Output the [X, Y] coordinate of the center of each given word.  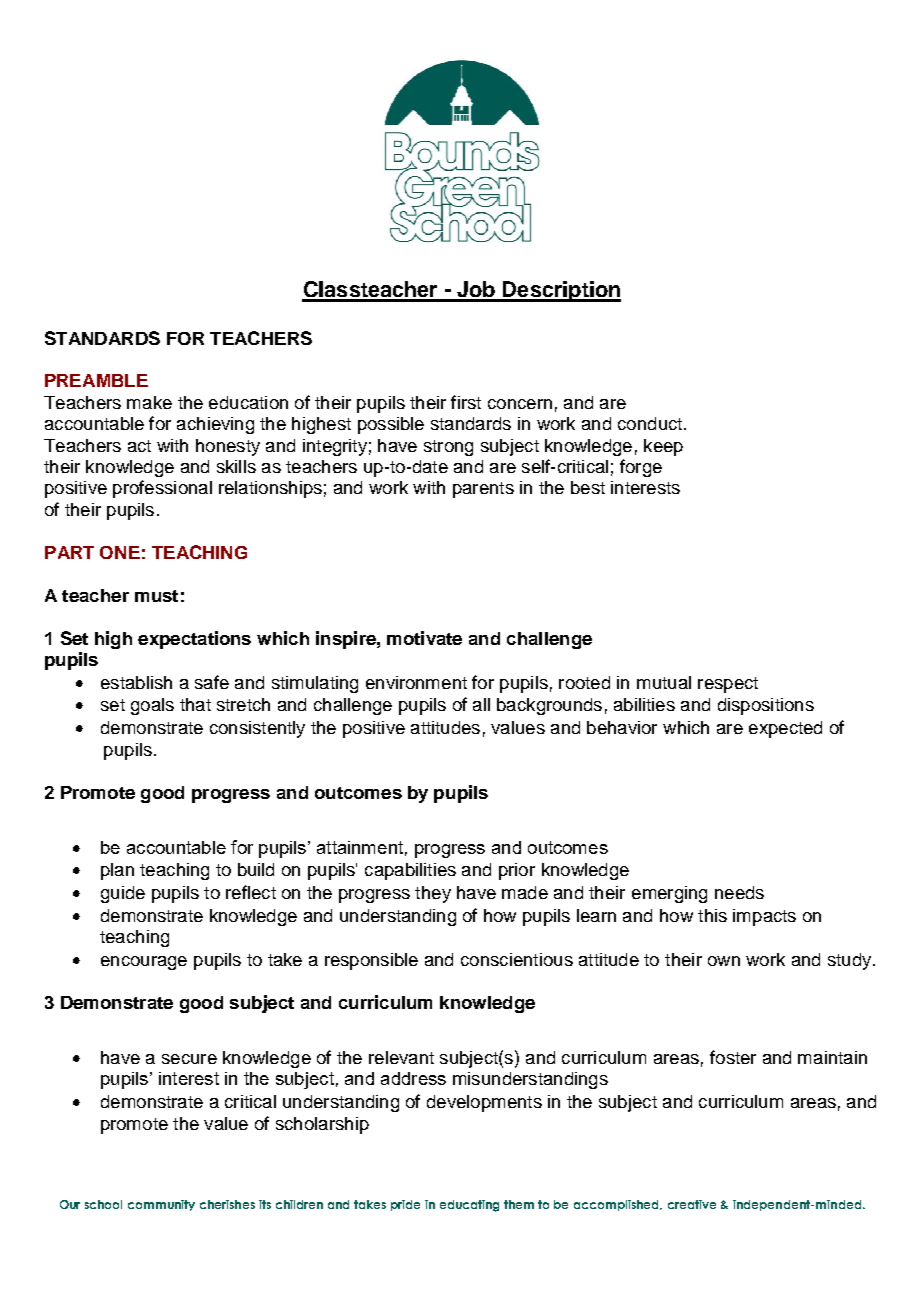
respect [728, 685]
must [156, 596]
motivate [424, 638]
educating [469, 1206]
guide [123, 894]
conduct [650, 423]
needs [739, 892]
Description [561, 291]
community [161, 1205]
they [433, 894]
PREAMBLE [96, 380]
